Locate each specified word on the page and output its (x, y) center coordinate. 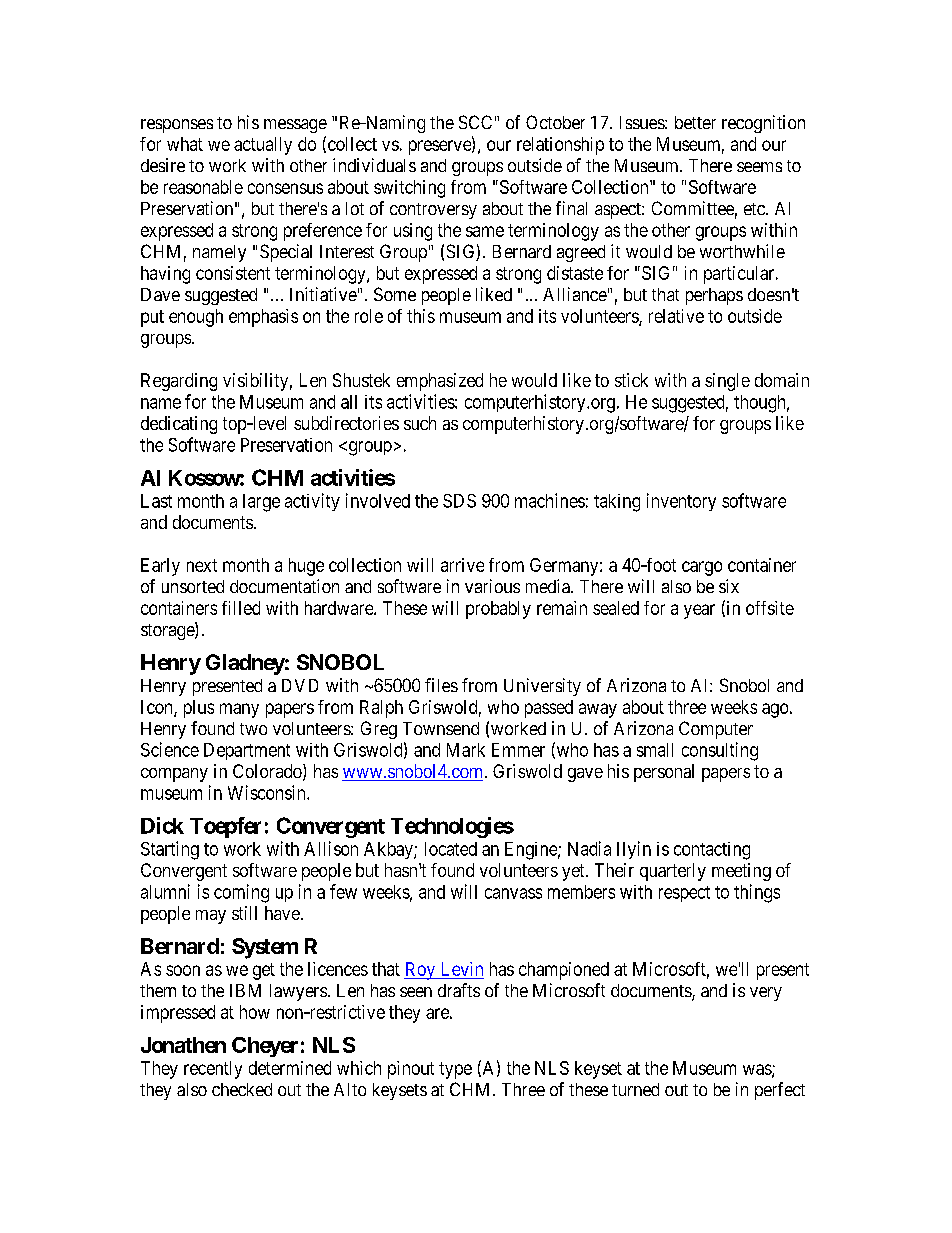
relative (676, 316)
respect (684, 894)
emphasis (263, 318)
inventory (681, 502)
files (441, 685)
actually (263, 146)
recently (213, 1070)
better (695, 122)
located (451, 849)
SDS (459, 501)
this (421, 316)
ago (775, 710)
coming (241, 893)
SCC (475, 122)
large (261, 503)
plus (199, 709)
